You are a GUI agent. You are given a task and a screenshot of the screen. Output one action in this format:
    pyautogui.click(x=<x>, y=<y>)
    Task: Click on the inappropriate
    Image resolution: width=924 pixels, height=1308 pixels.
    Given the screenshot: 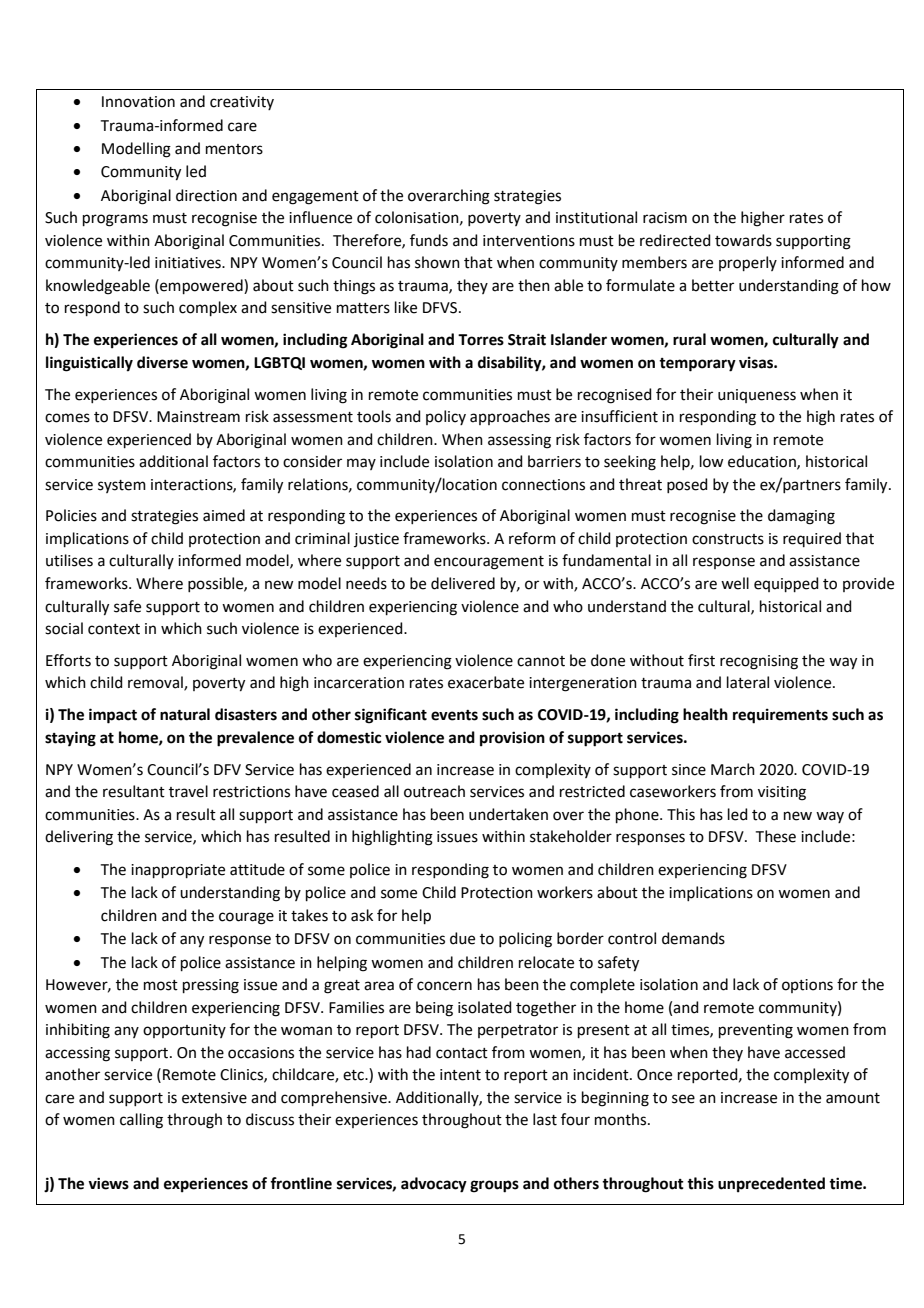 What is the action you would take?
    pyautogui.click(x=178, y=871)
